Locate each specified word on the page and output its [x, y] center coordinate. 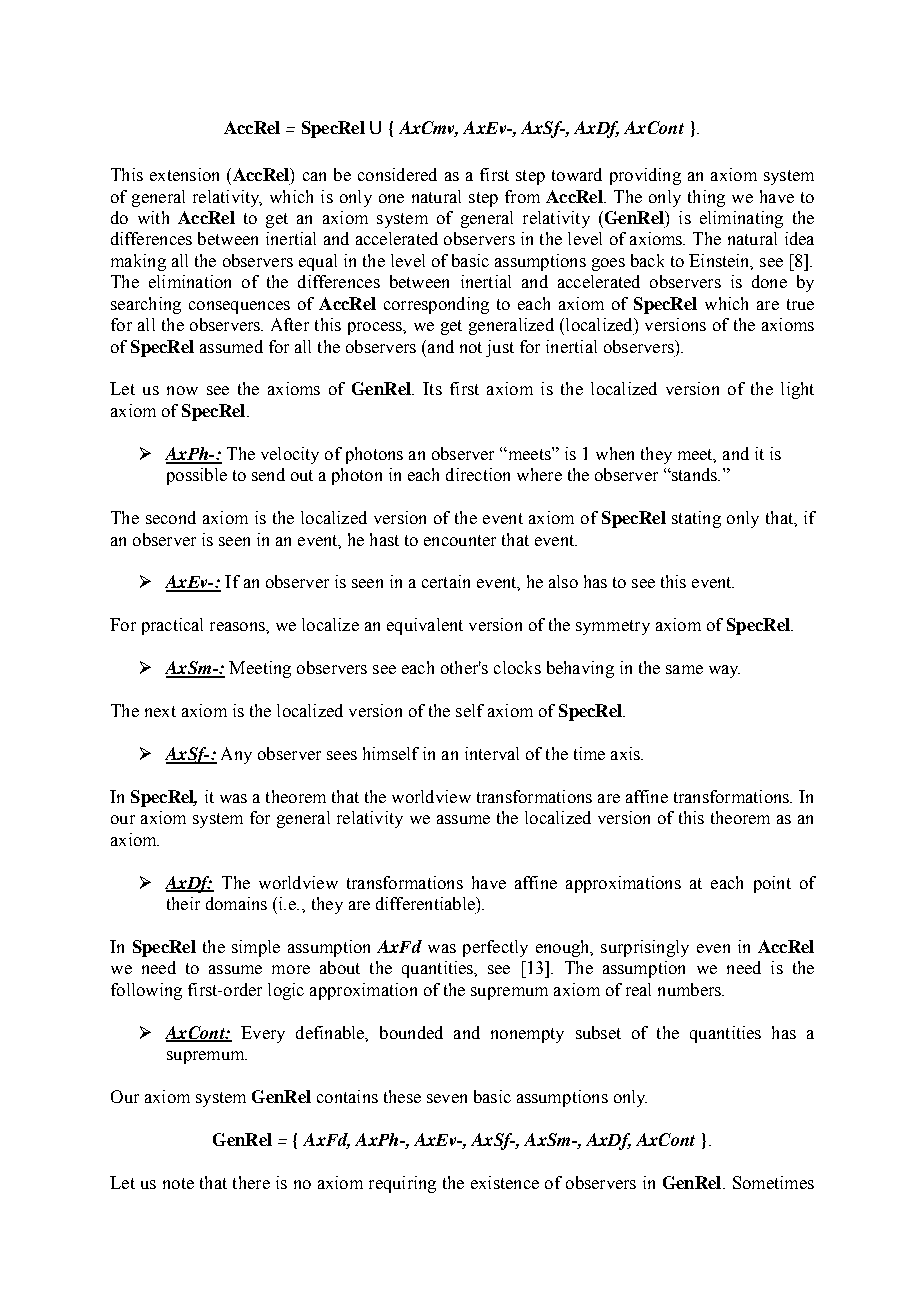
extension [184, 174]
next [160, 711]
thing [706, 198]
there [251, 1182]
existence [505, 1182]
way [724, 671]
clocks [517, 667]
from [522, 196]
